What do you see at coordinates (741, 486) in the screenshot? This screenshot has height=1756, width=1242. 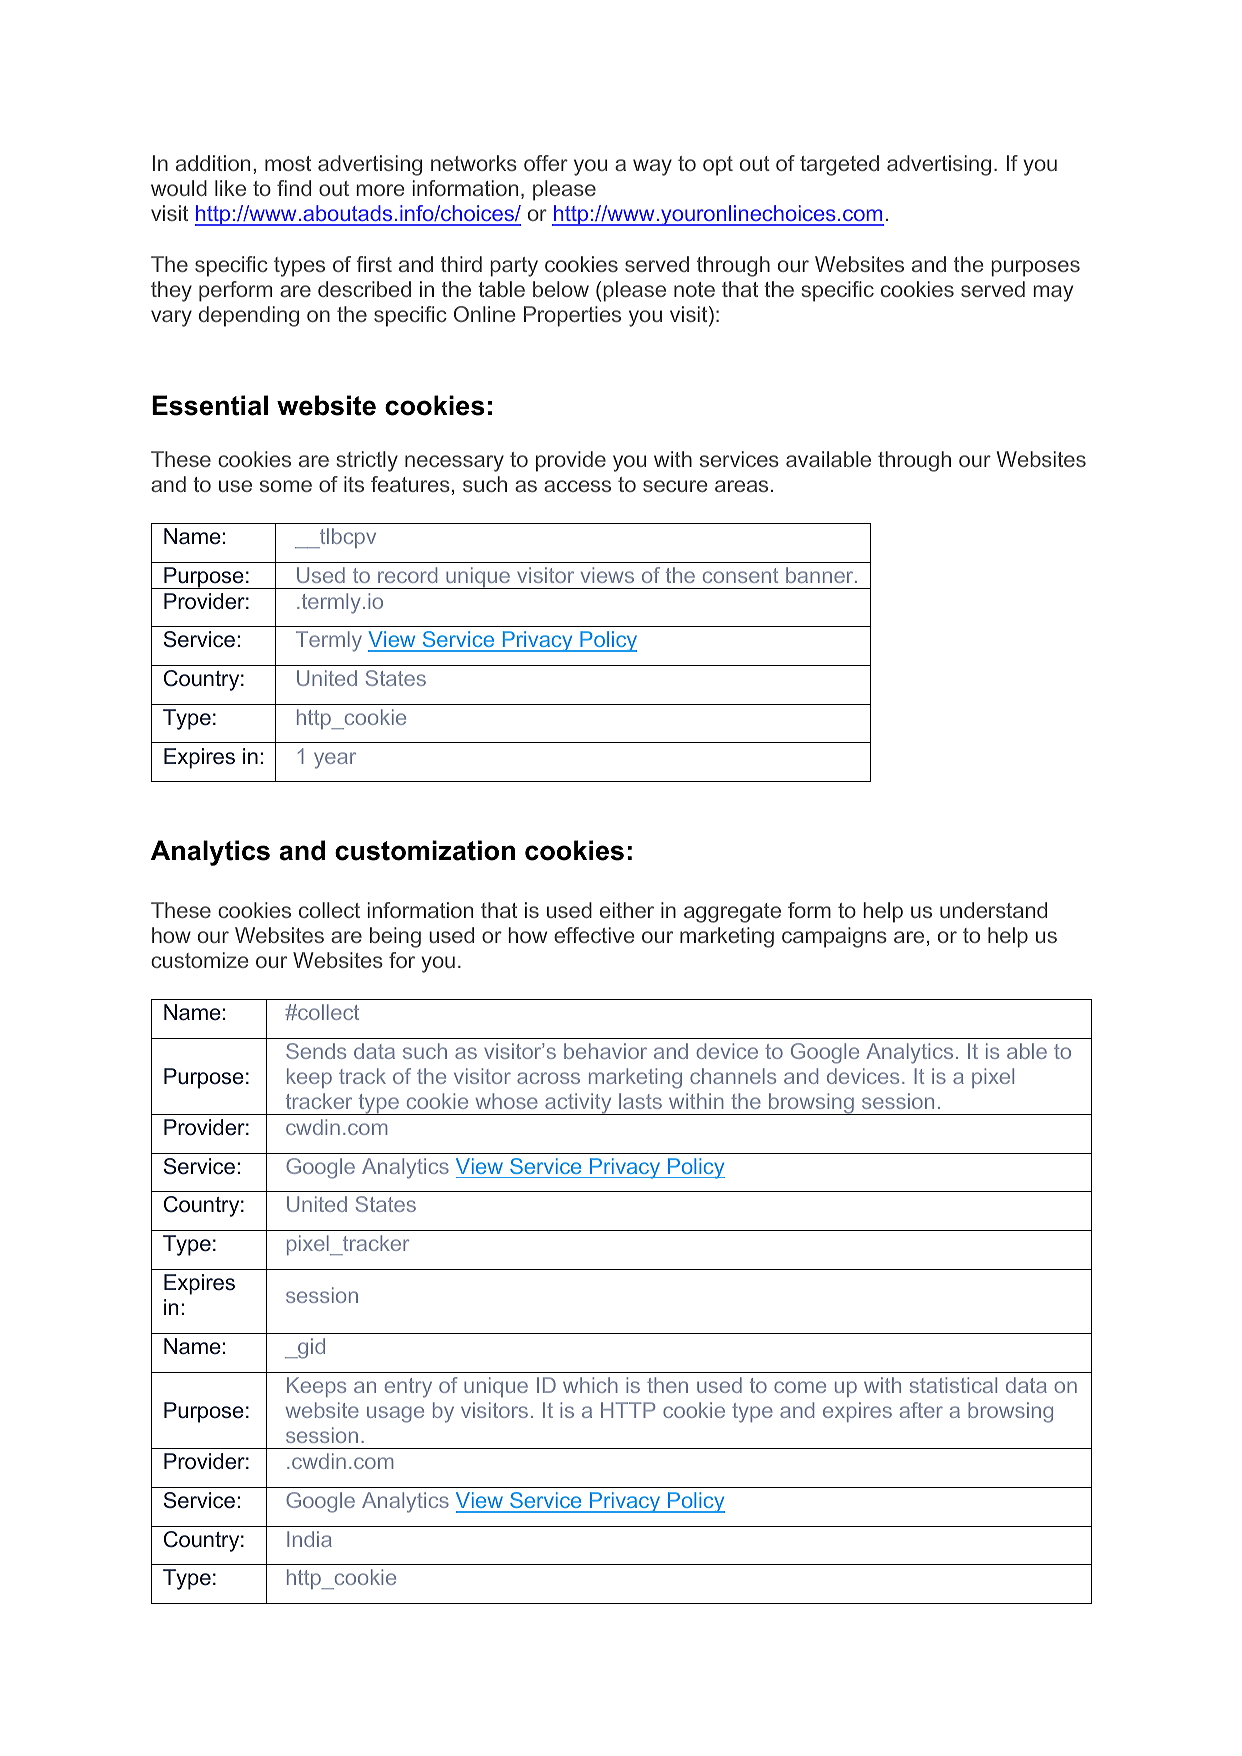 I see `areas` at bounding box center [741, 486].
